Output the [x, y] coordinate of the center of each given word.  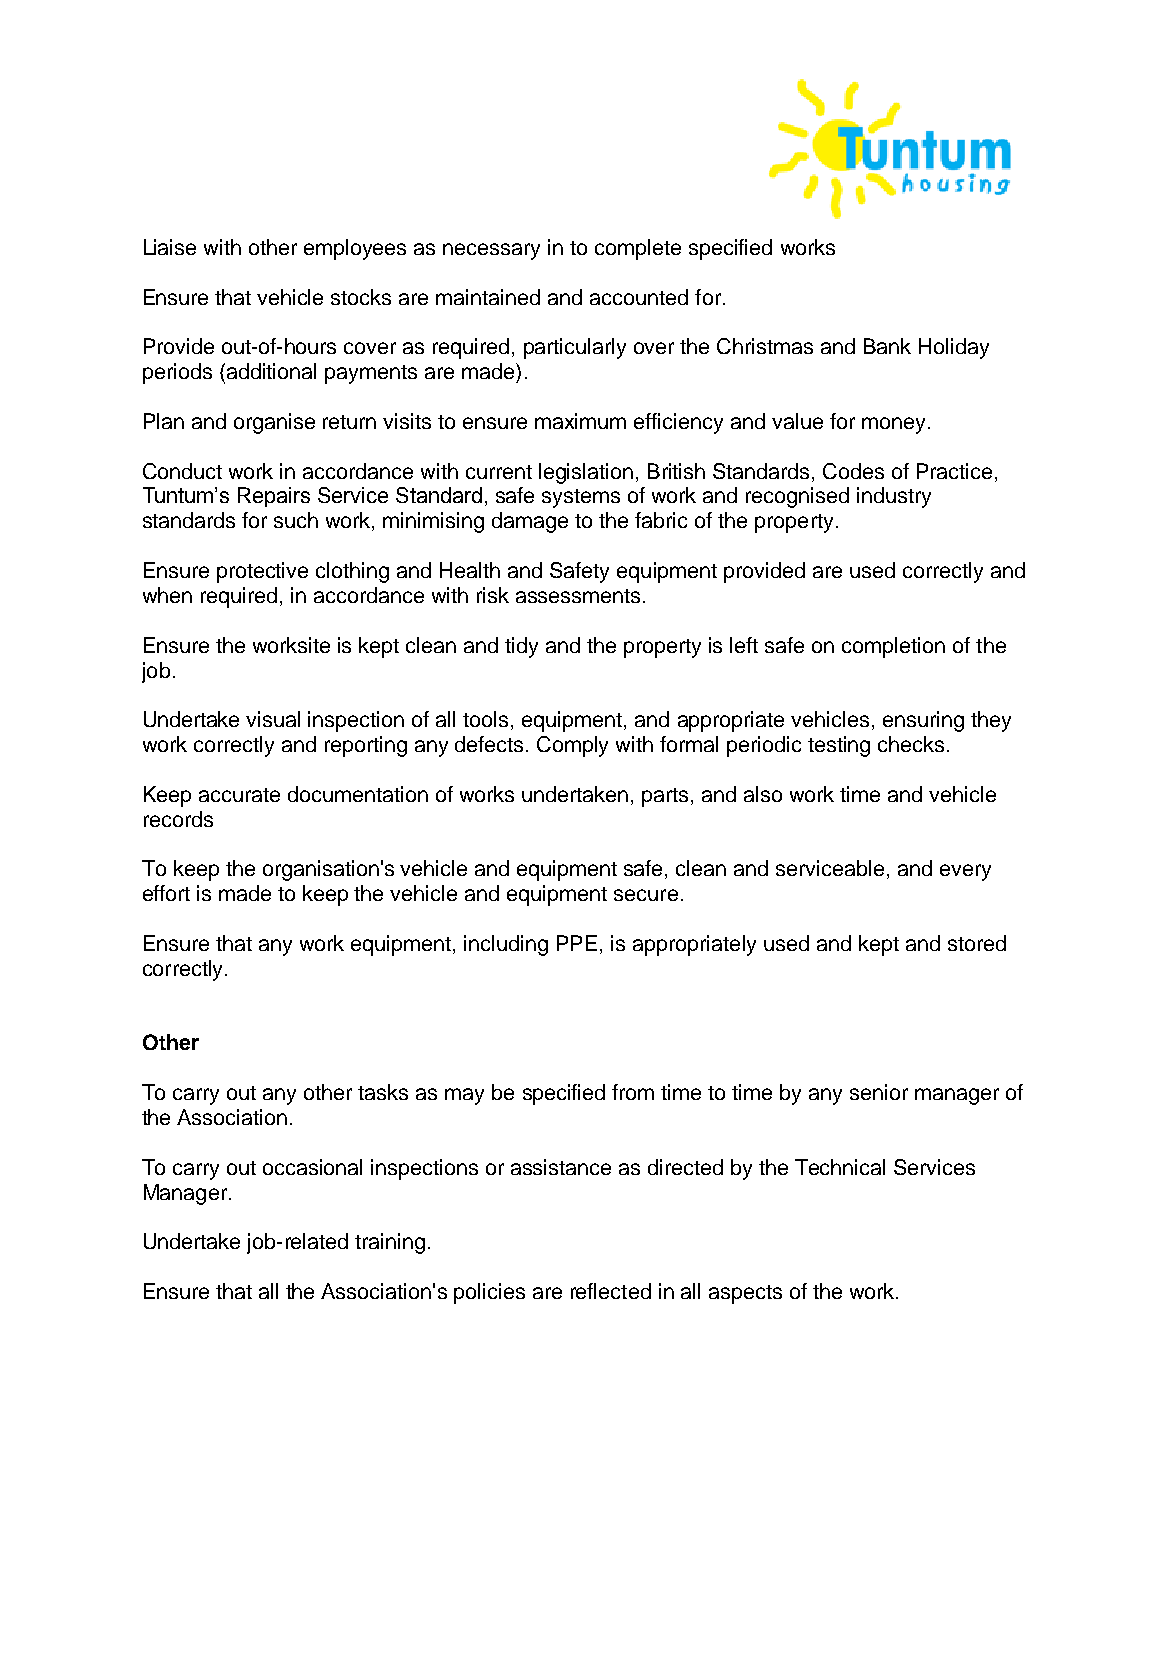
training [390, 1243]
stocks [361, 297]
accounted [639, 297]
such [296, 520]
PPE [577, 943]
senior [879, 1092]
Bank [887, 346]
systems [581, 498]
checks [911, 744]
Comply [572, 746]
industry [894, 497]
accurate [239, 795]
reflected [611, 1291]
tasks [383, 1092]
